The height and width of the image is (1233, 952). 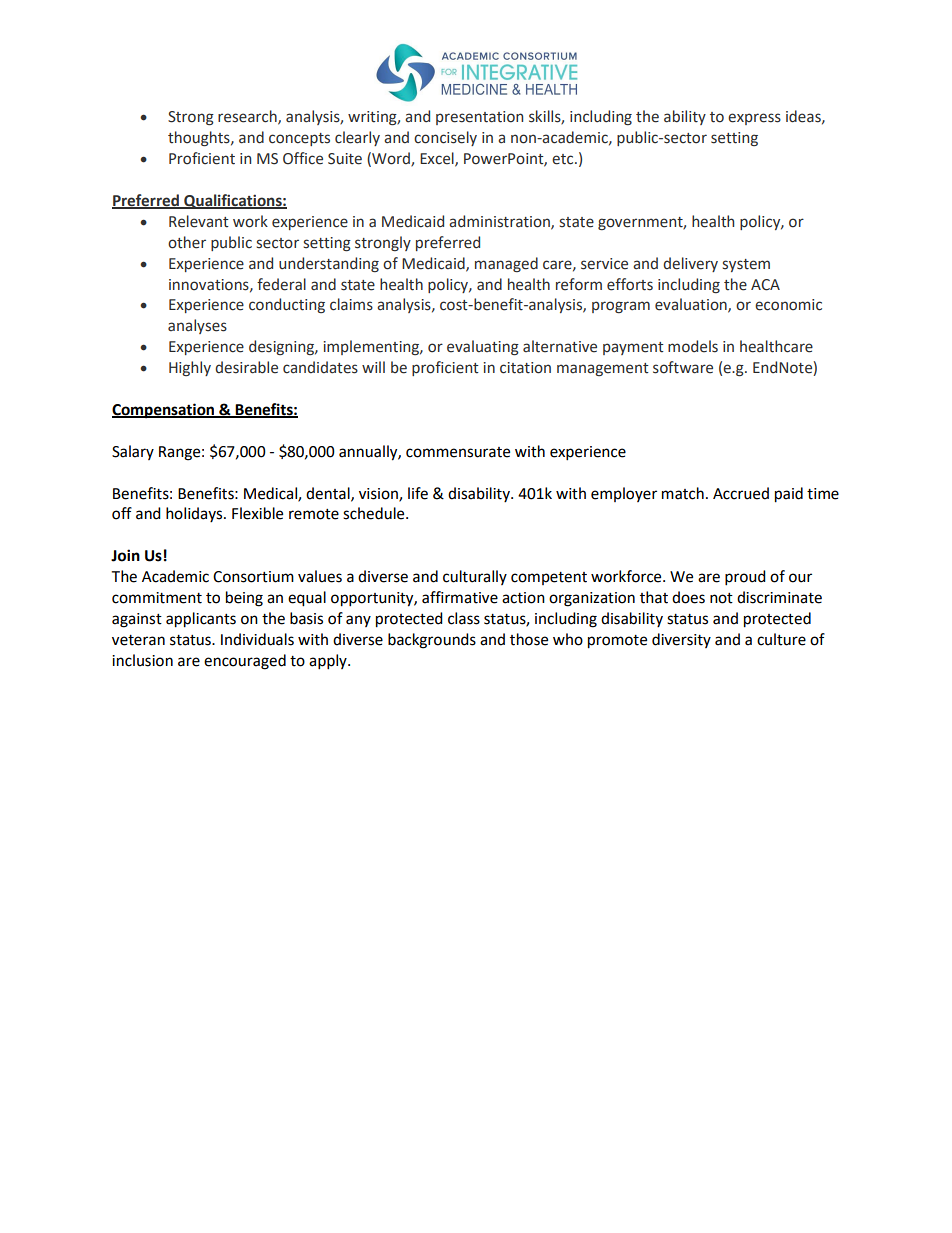 What do you see at coordinates (190, 368) in the image?
I see `Highly` at bounding box center [190, 368].
